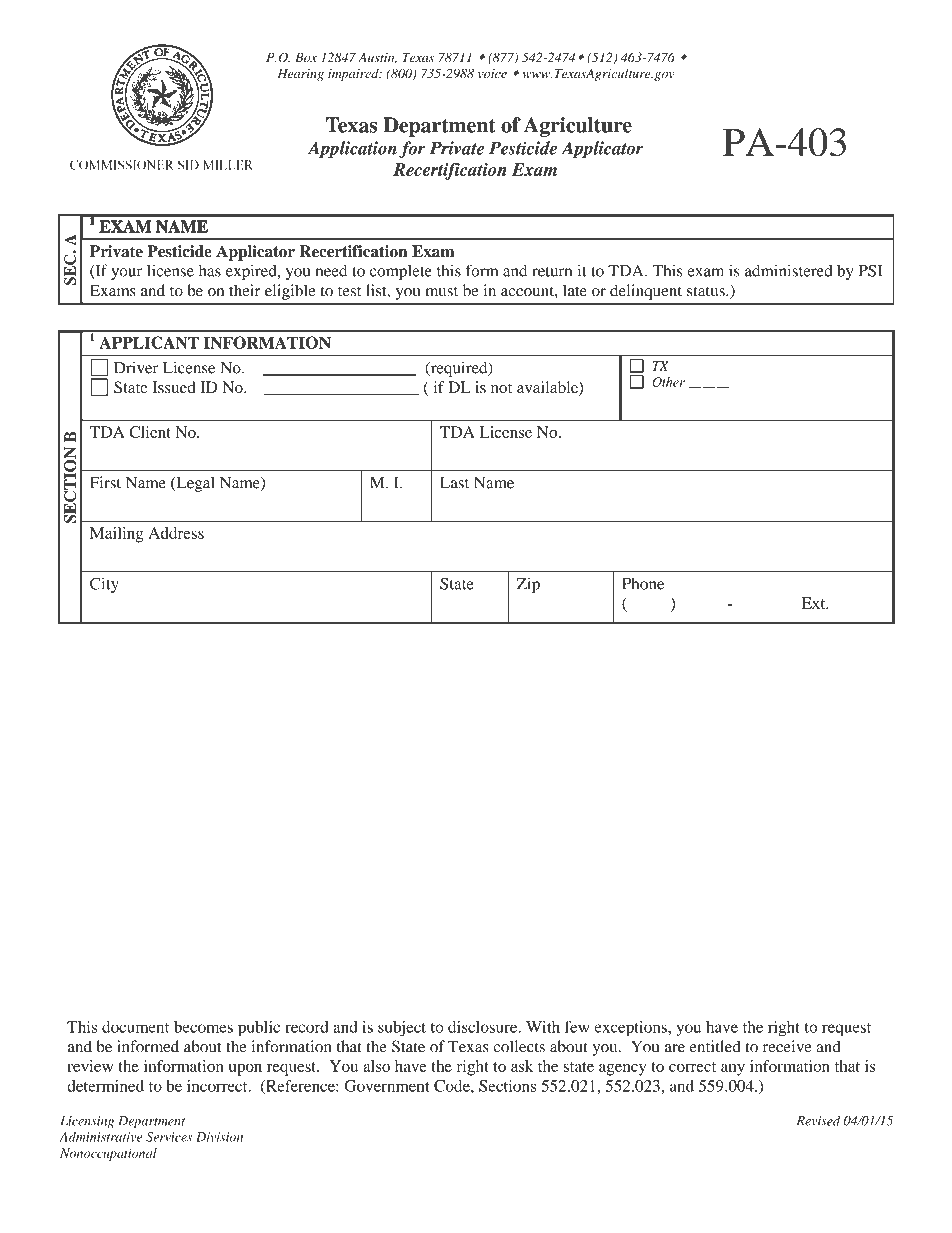 Image resolution: width=952 pixels, height=1233 pixels. What do you see at coordinates (301, 75) in the page?
I see `Hearing` at bounding box center [301, 75].
